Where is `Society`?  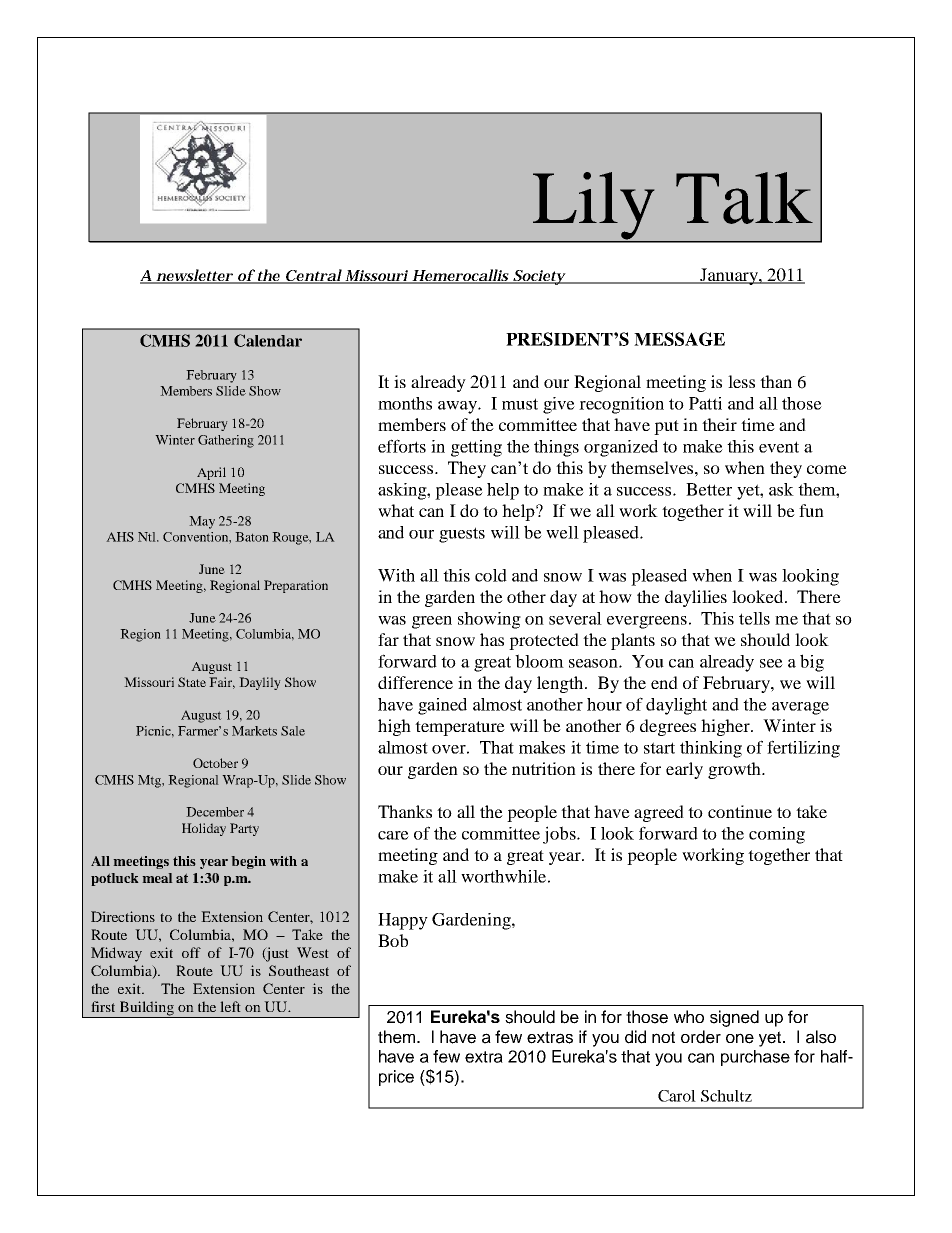 Society is located at coordinates (539, 277).
